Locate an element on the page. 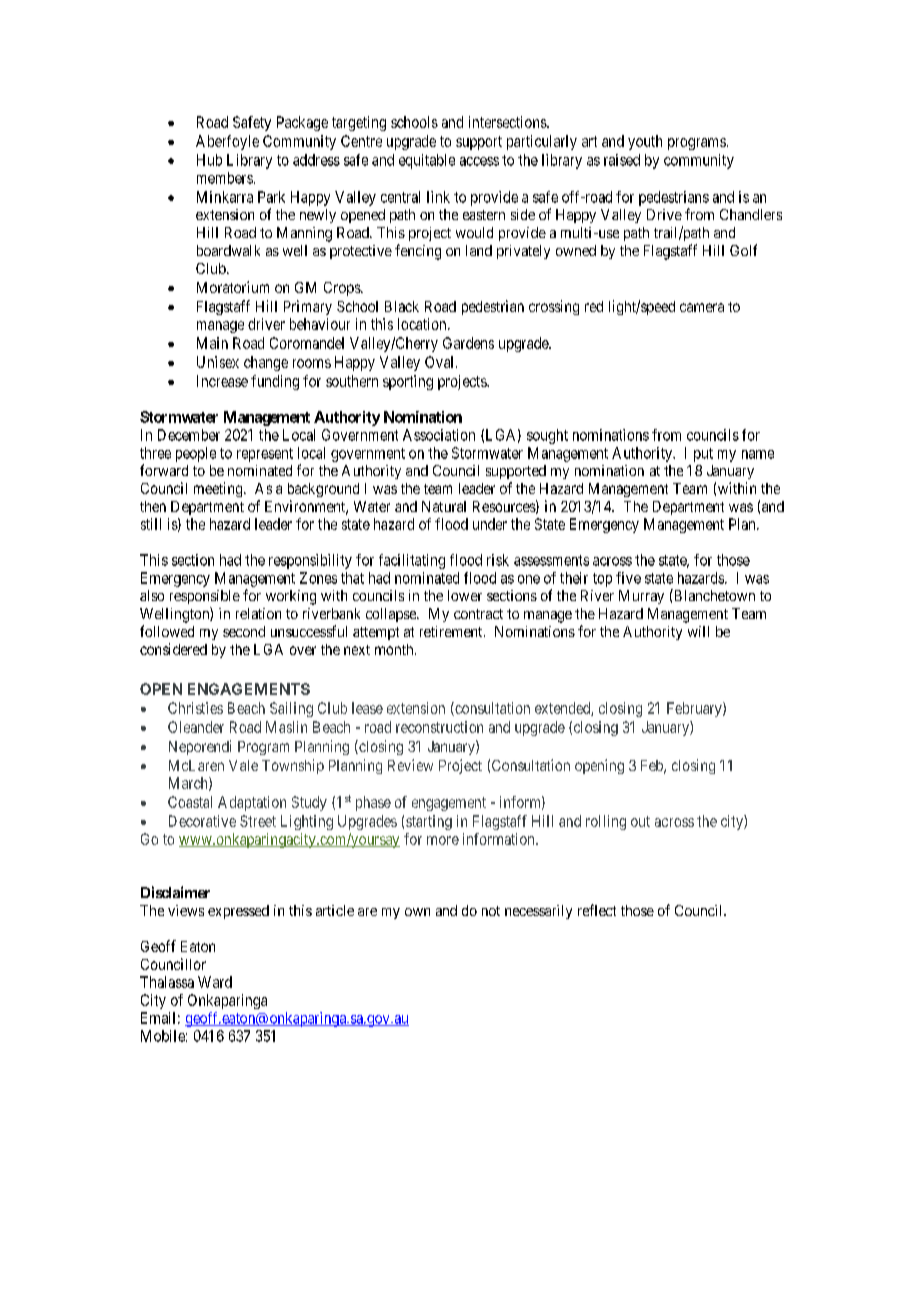 The image size is (924, 1309). reflect is located at coordinates (597, 910).
